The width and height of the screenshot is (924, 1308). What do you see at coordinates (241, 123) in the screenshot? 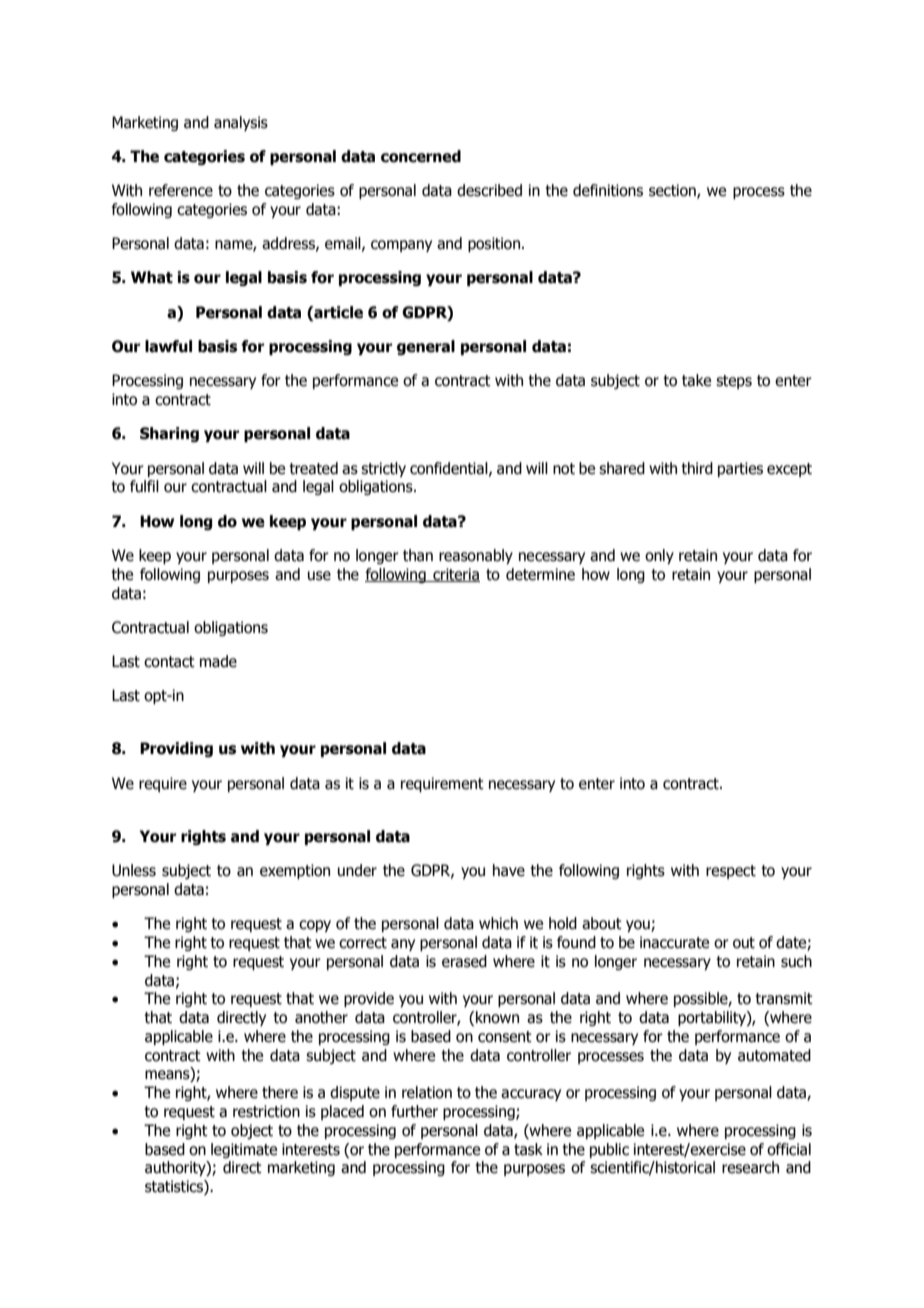
I see `analysis` at bounding box center [241, 123].
